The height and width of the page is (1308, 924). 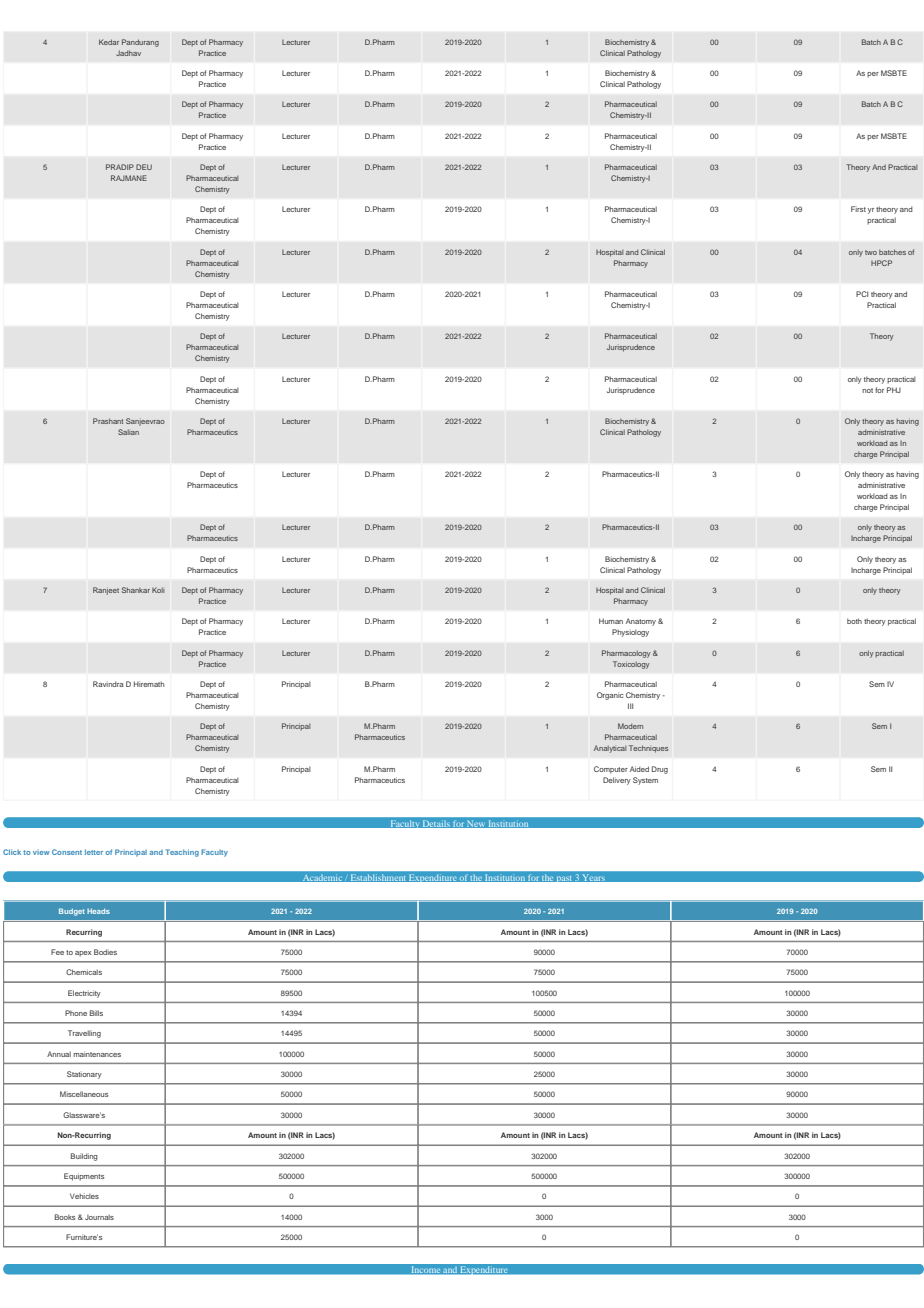 I want to click on Equipments, so click(x=84, y=1177).
